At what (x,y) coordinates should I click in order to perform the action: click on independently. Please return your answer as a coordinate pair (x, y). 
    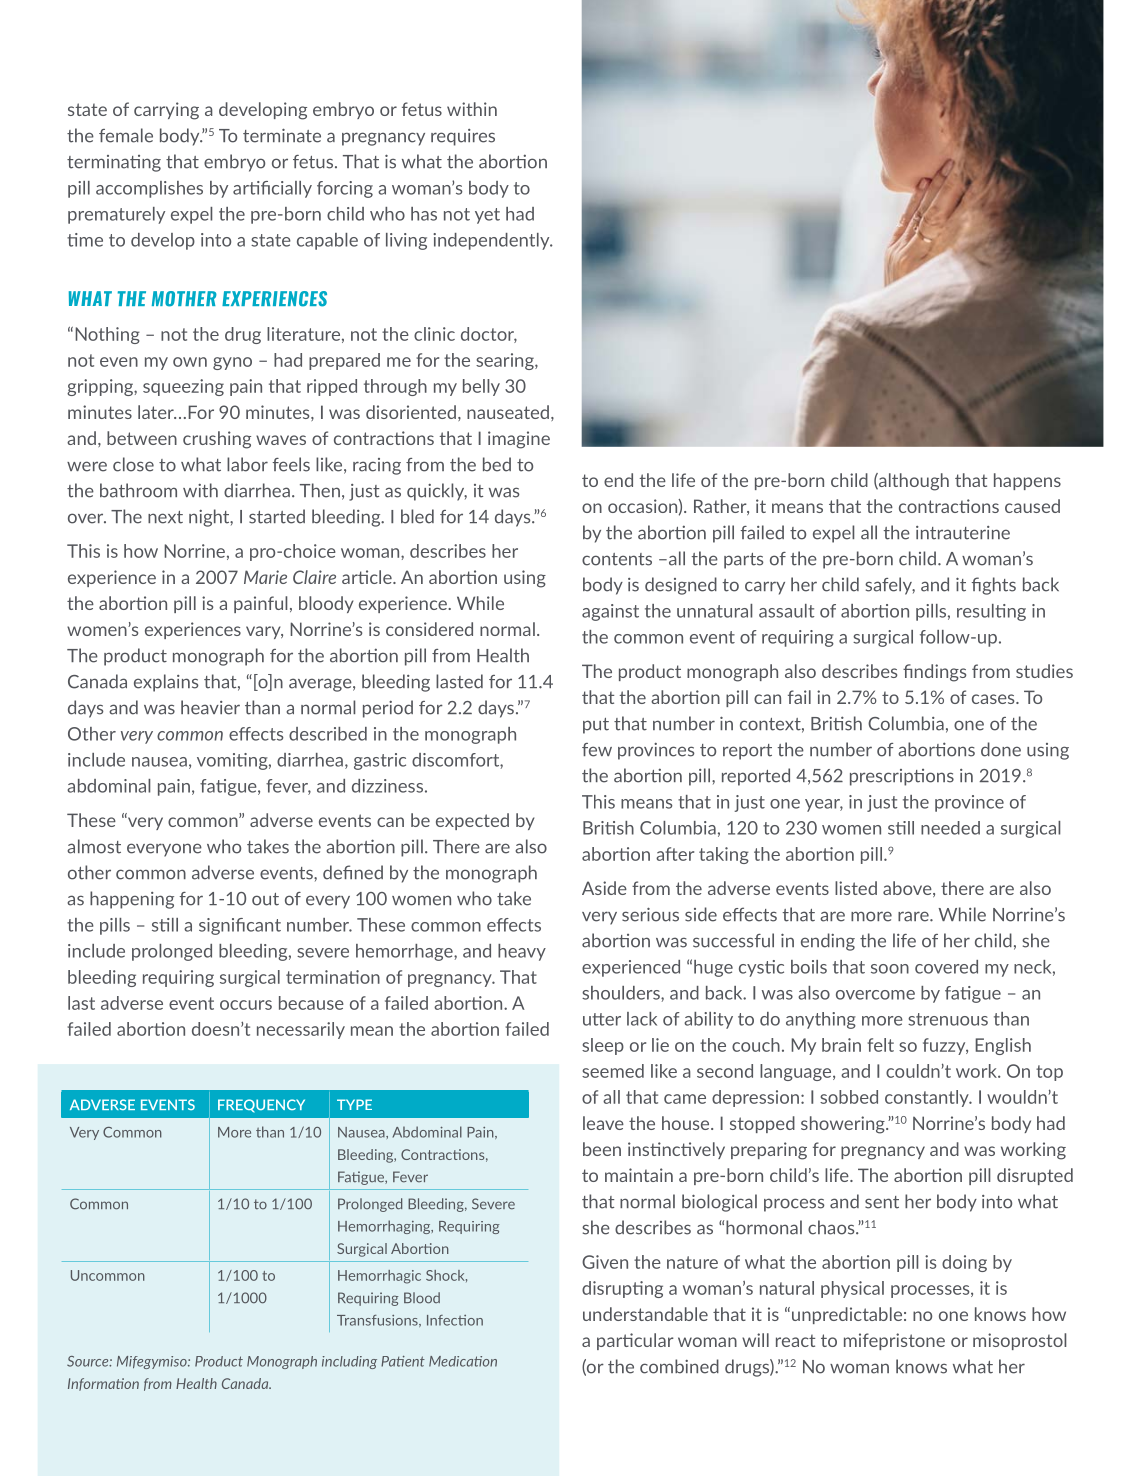
    Looking at the image, I should click on (492, 241).
